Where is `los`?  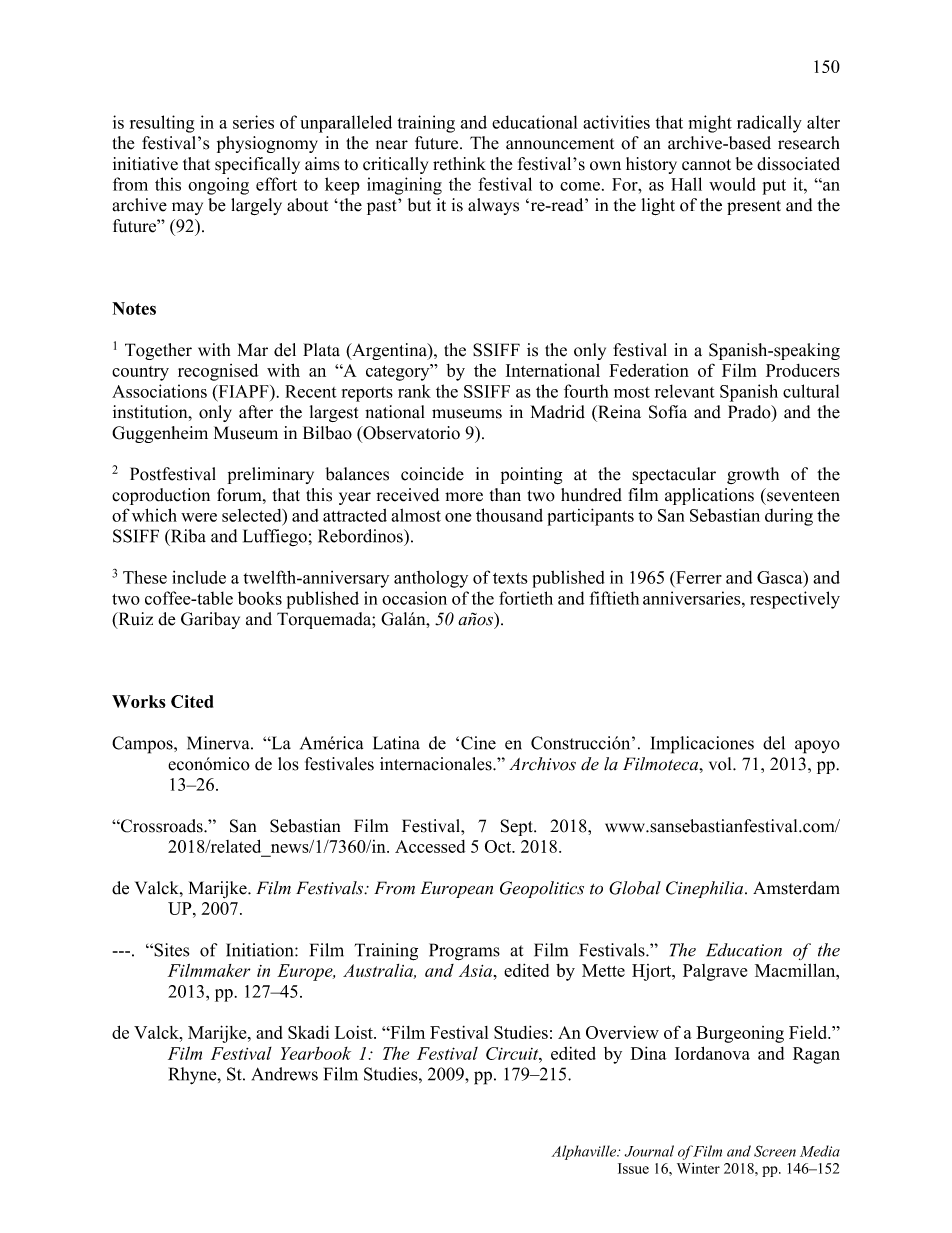 los is located at coordinates (288, 764).
